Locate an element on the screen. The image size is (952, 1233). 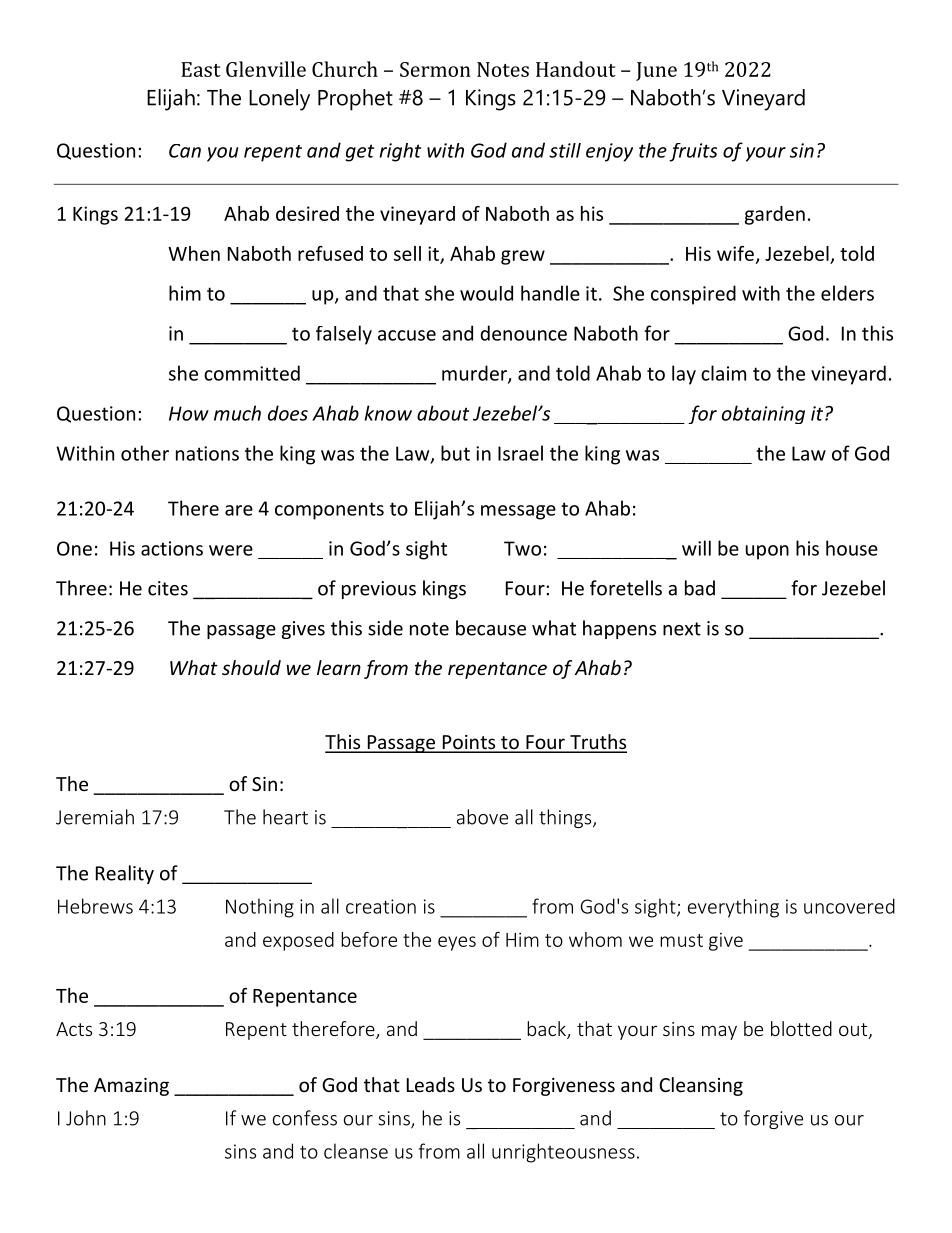
Amazing is located at coordinates (131, 1087).
